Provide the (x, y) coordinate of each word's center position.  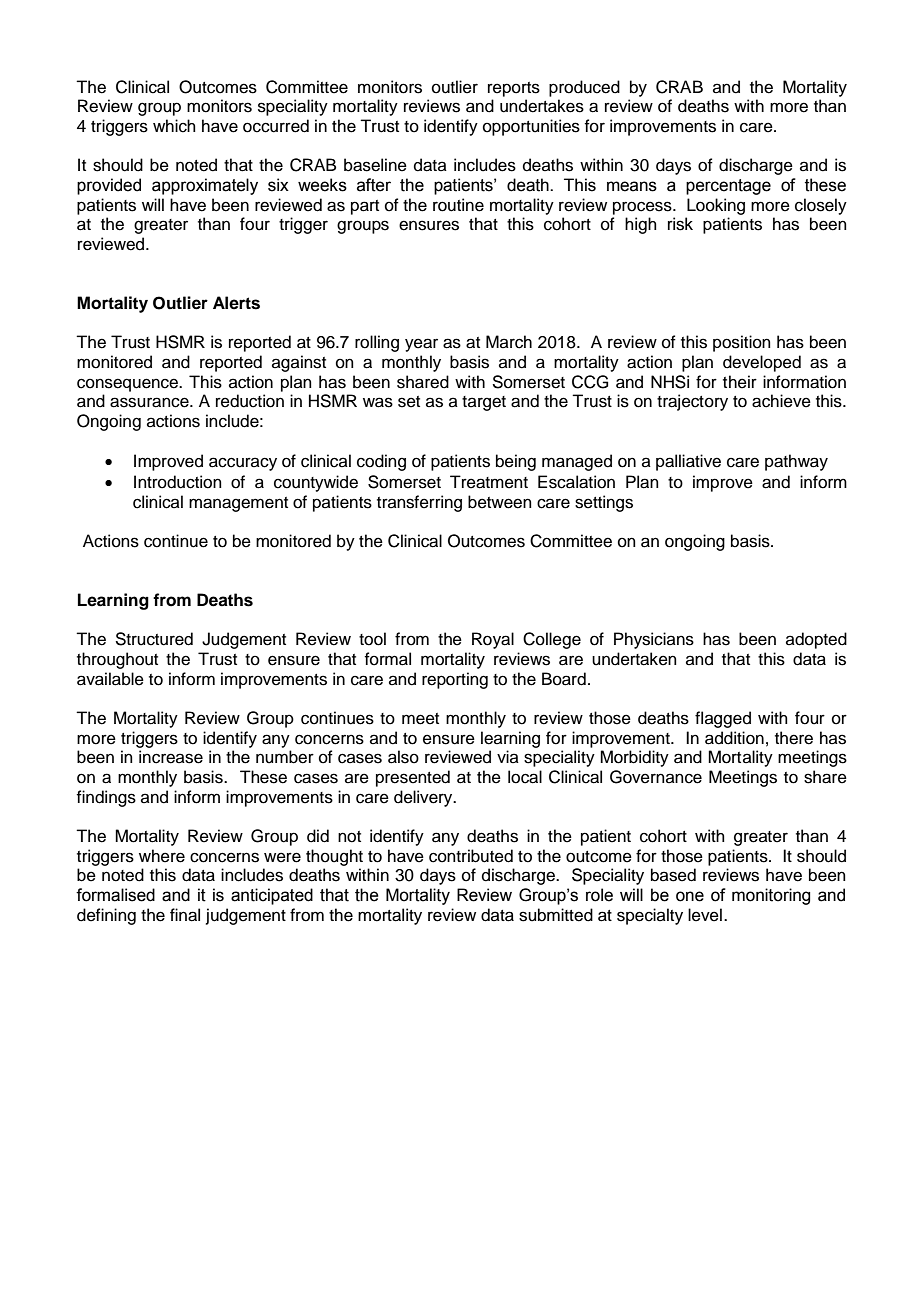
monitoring (771, 896)
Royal (493, 640)
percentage (728, 187)
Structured (154, 639)
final (185, 915)
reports (514, 89)
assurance (150, 402)
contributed (471, 856)
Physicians (654, 640)
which (174, 126)
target (484, 403)
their (740, 382)
